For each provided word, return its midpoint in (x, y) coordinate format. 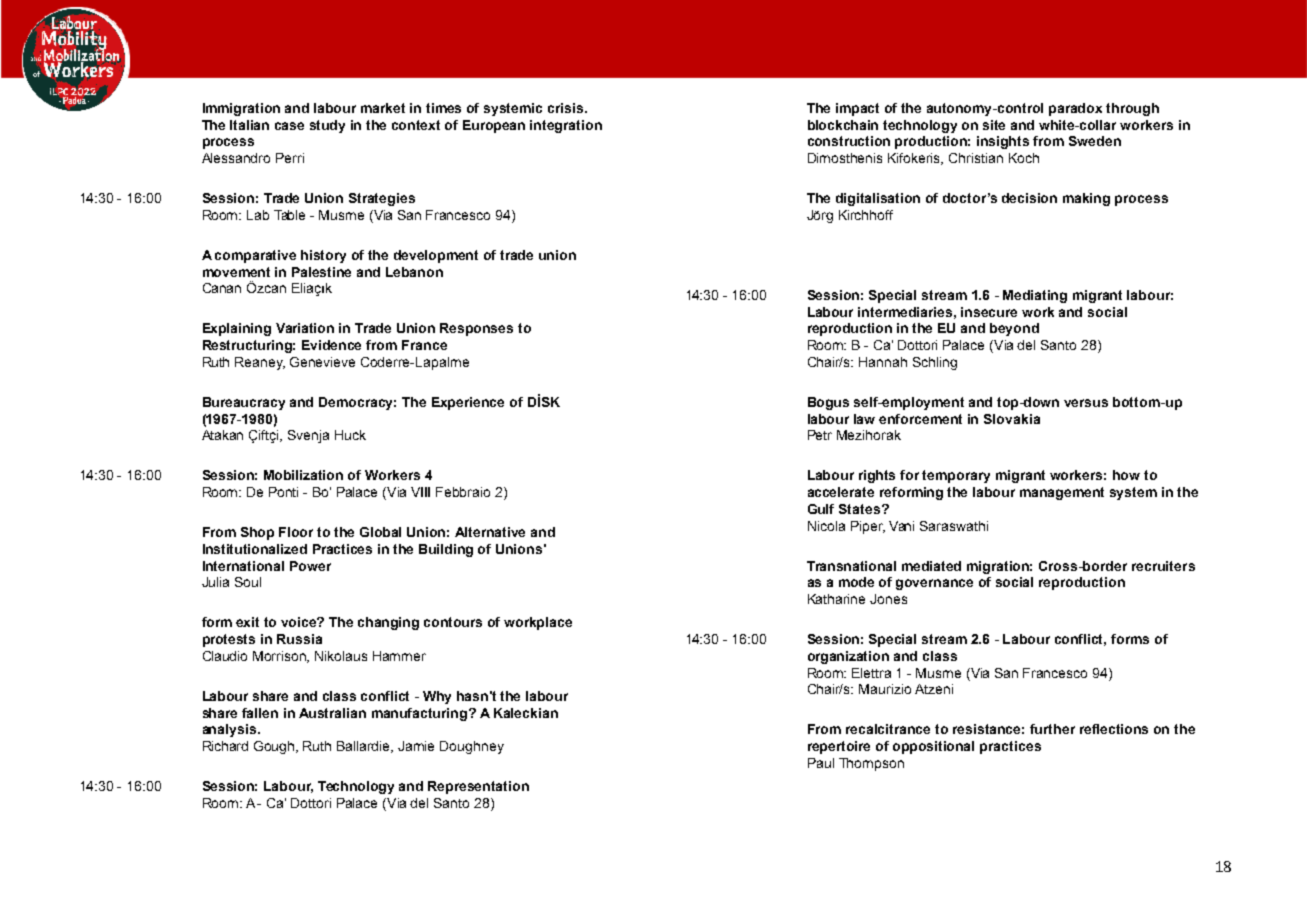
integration (566, 126)
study (327, 126)
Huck (350, 435)
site (994, 125)
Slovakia (1012, 419)
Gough (275, 747)
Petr (820, 435)
